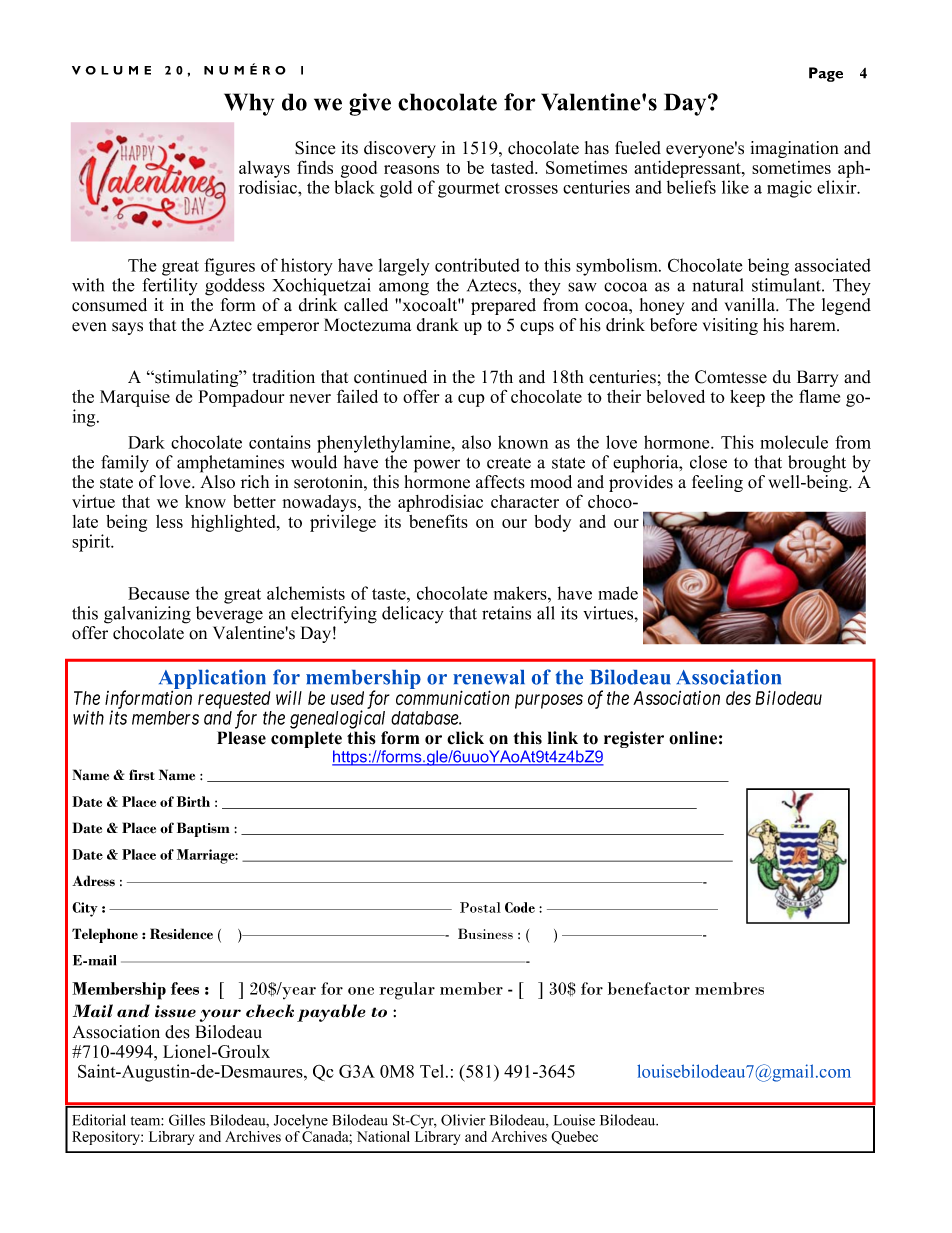  Describe the element at coordinates (794, 149) in the image. I see `imagination` at that location.
